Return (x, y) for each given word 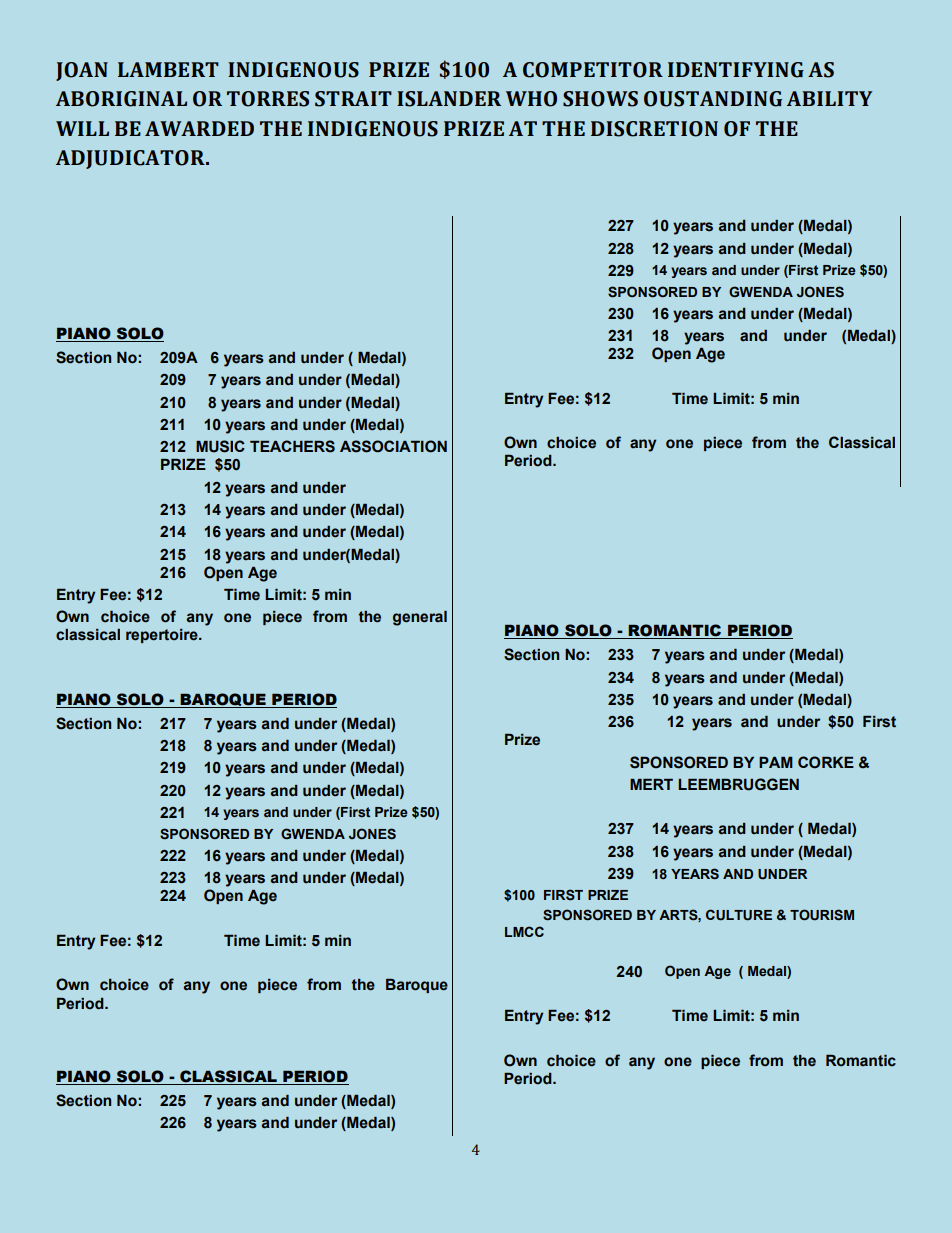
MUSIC (220, 446)
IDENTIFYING (736, 70)
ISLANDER (449, 99)
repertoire (163, 636)
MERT (651, 784)
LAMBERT (168, 69)
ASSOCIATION (393, 446)
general (420, 618)
